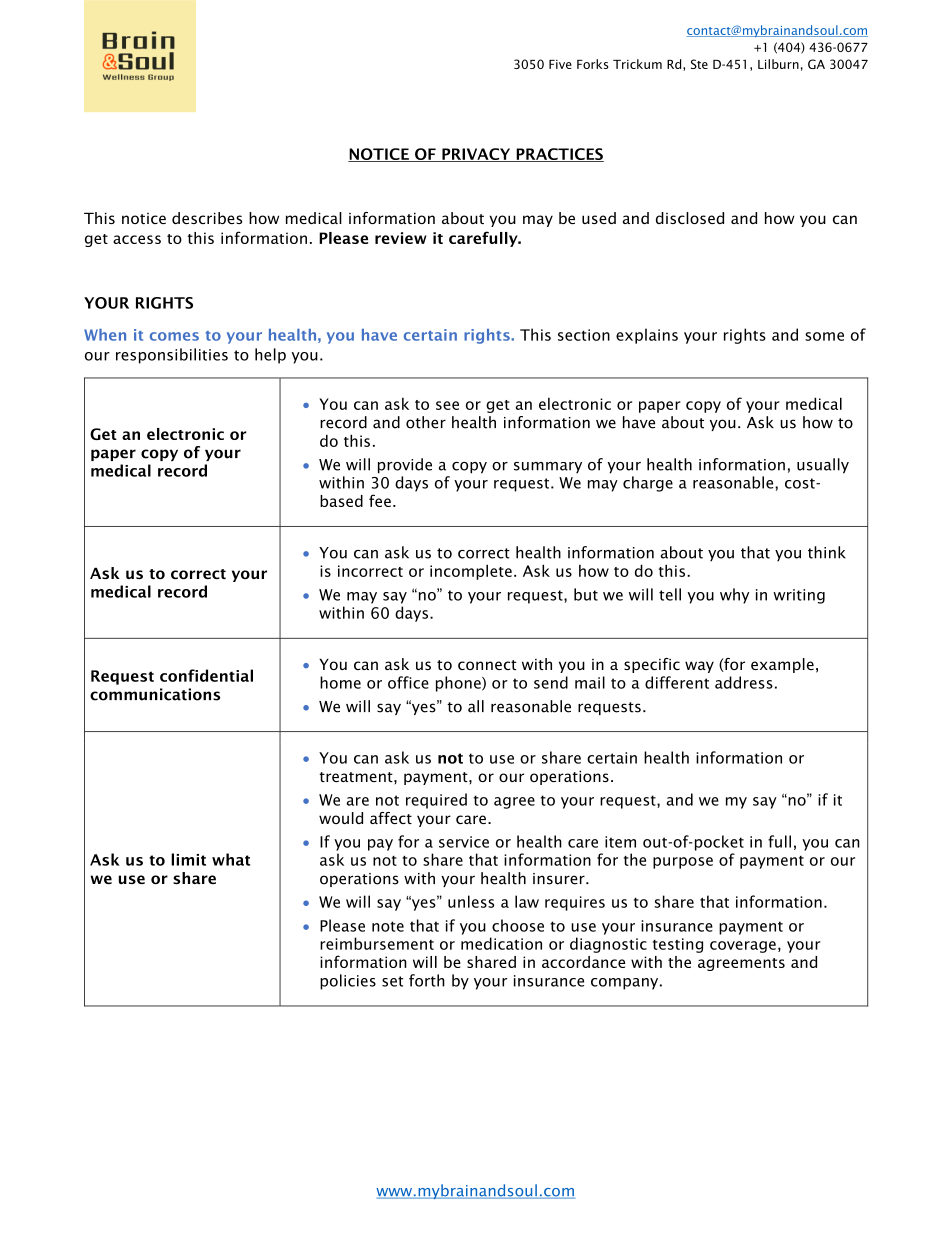  What do you see at coordinates (699, 64) in the screenshot?
I see `Ste` at bounding box center [699, 64].
